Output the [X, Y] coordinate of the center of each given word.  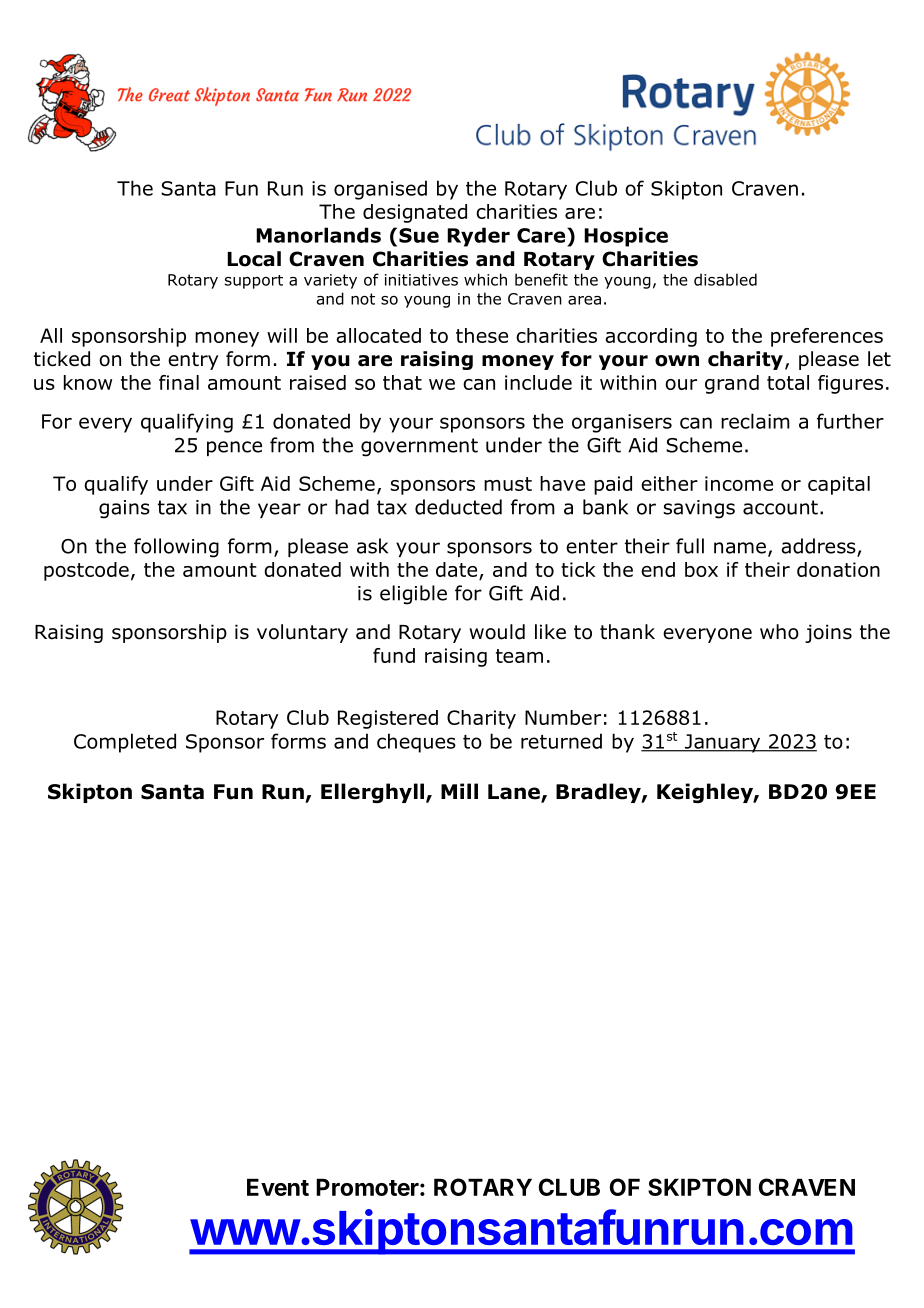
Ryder [478, 237]
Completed [125, 743]
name [740, 548]
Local [254, 259]
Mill [459, 791]
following [176, 548]
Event [278, 1187]
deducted [458, 507]
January [722, 743]
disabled [725, 279]
